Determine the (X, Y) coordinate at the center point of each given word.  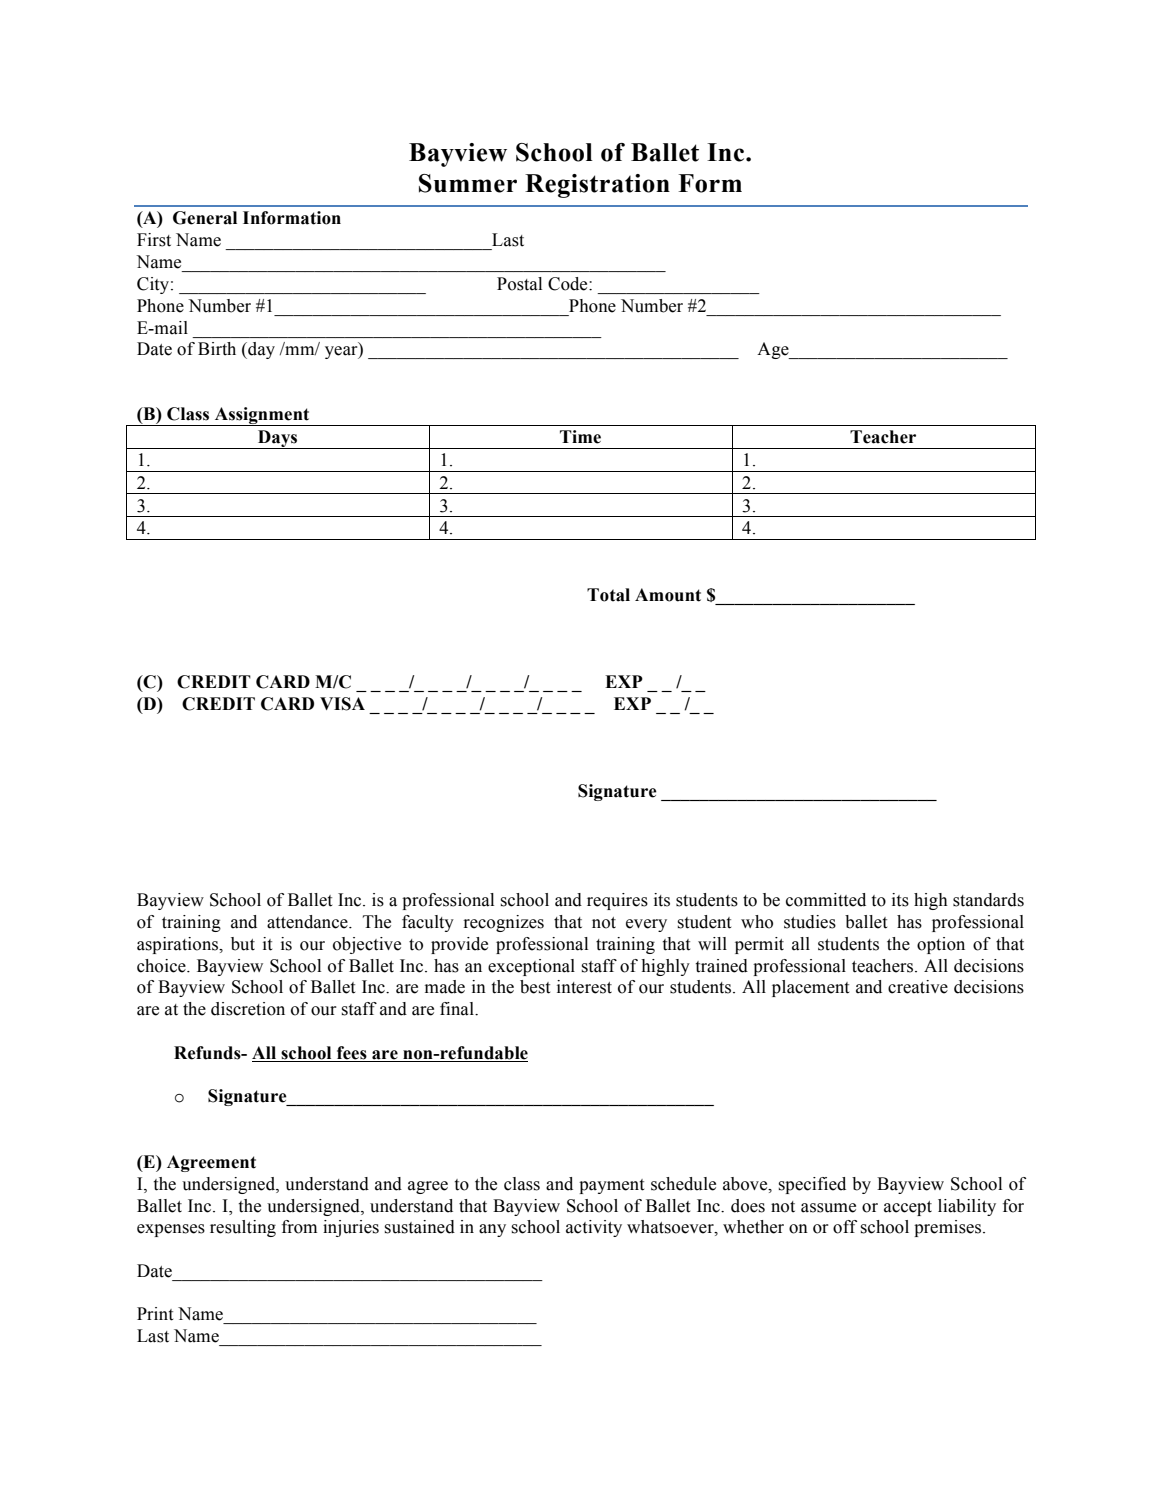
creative (918, 987)
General (205, 218)
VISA (342, 704)
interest (584, 987)
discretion (248, 1009)
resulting (243, 1228)
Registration (597, 186)
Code (569, 284)
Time (580, 437)
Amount (668, 595)
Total (608, 595)
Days (278, 439)
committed (826, 900)
